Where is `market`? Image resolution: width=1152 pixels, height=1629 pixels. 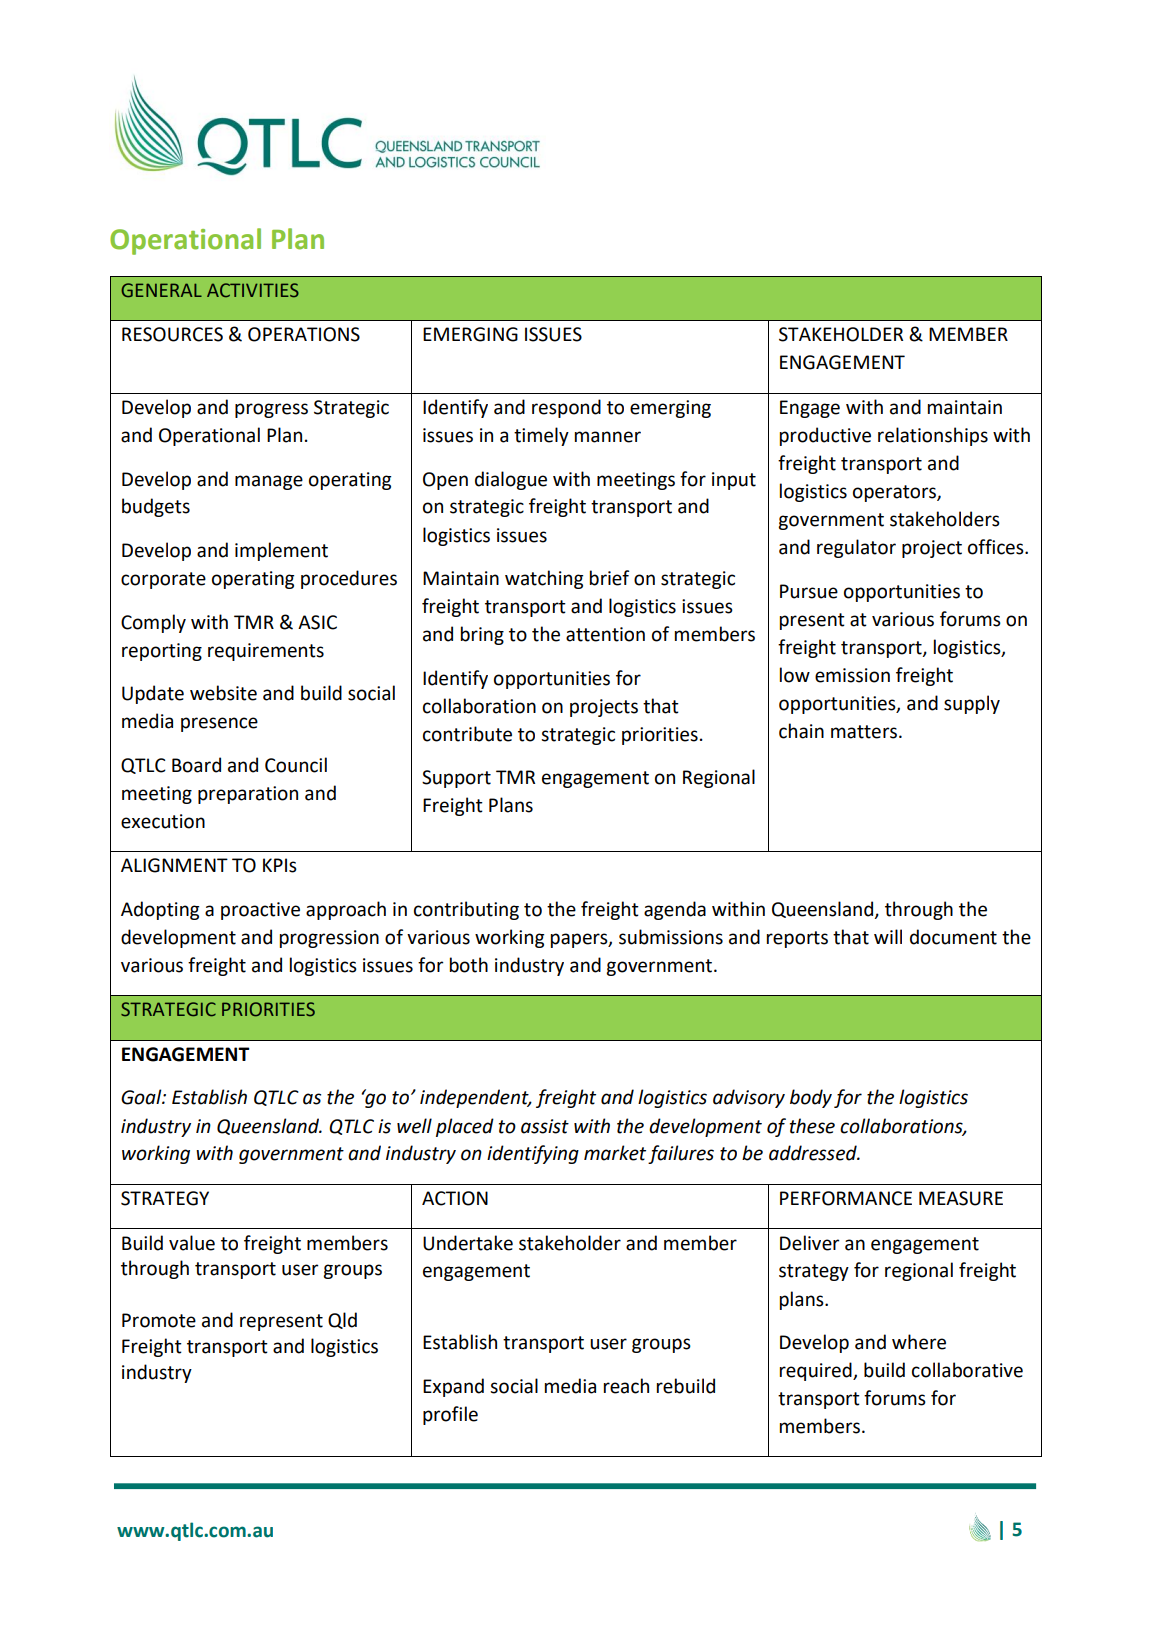 market is located at coordinates (615, 1153).
